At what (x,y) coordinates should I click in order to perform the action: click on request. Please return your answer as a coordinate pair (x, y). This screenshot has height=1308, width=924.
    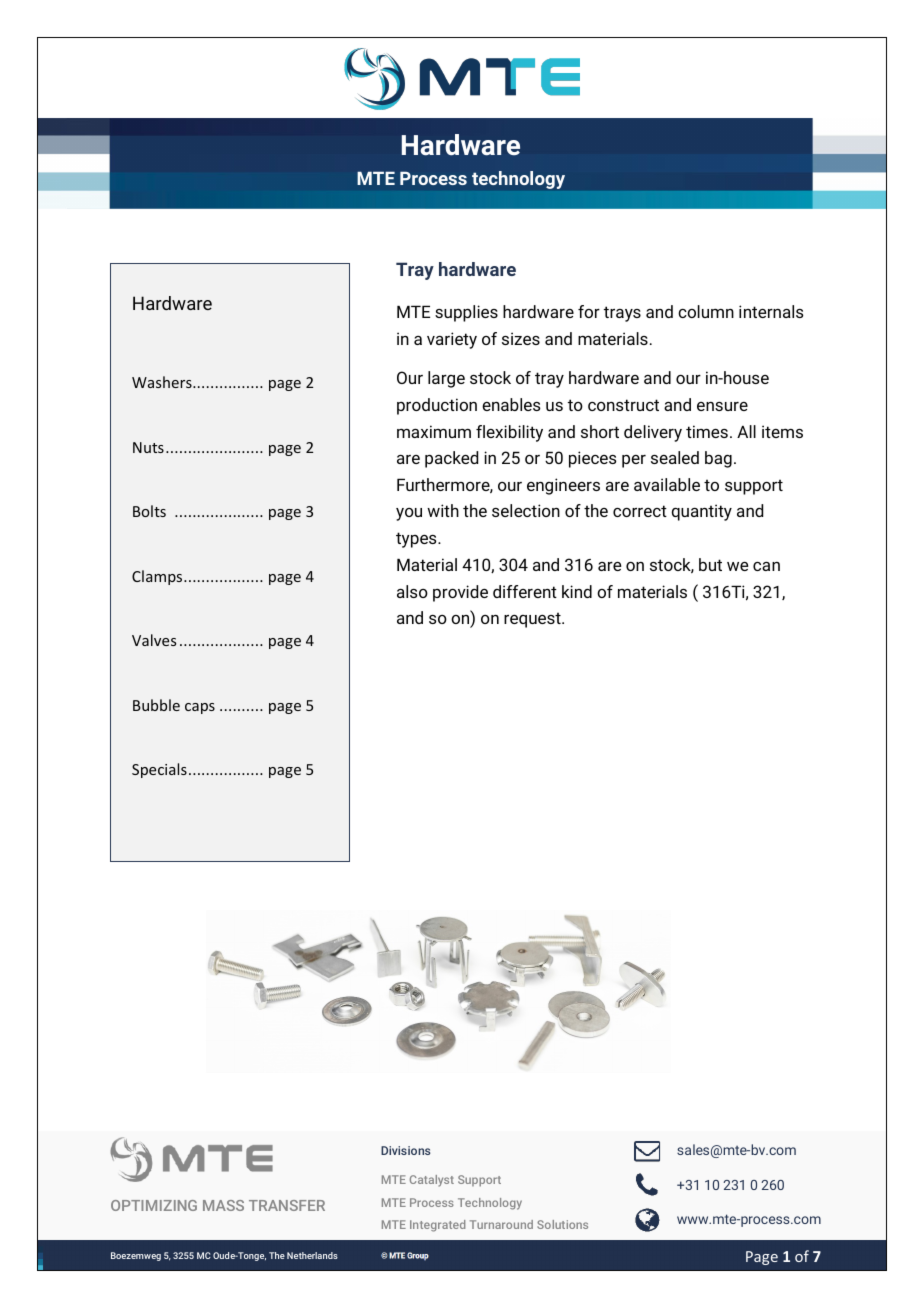
    Looking at the image, I should click on (533, 620).
